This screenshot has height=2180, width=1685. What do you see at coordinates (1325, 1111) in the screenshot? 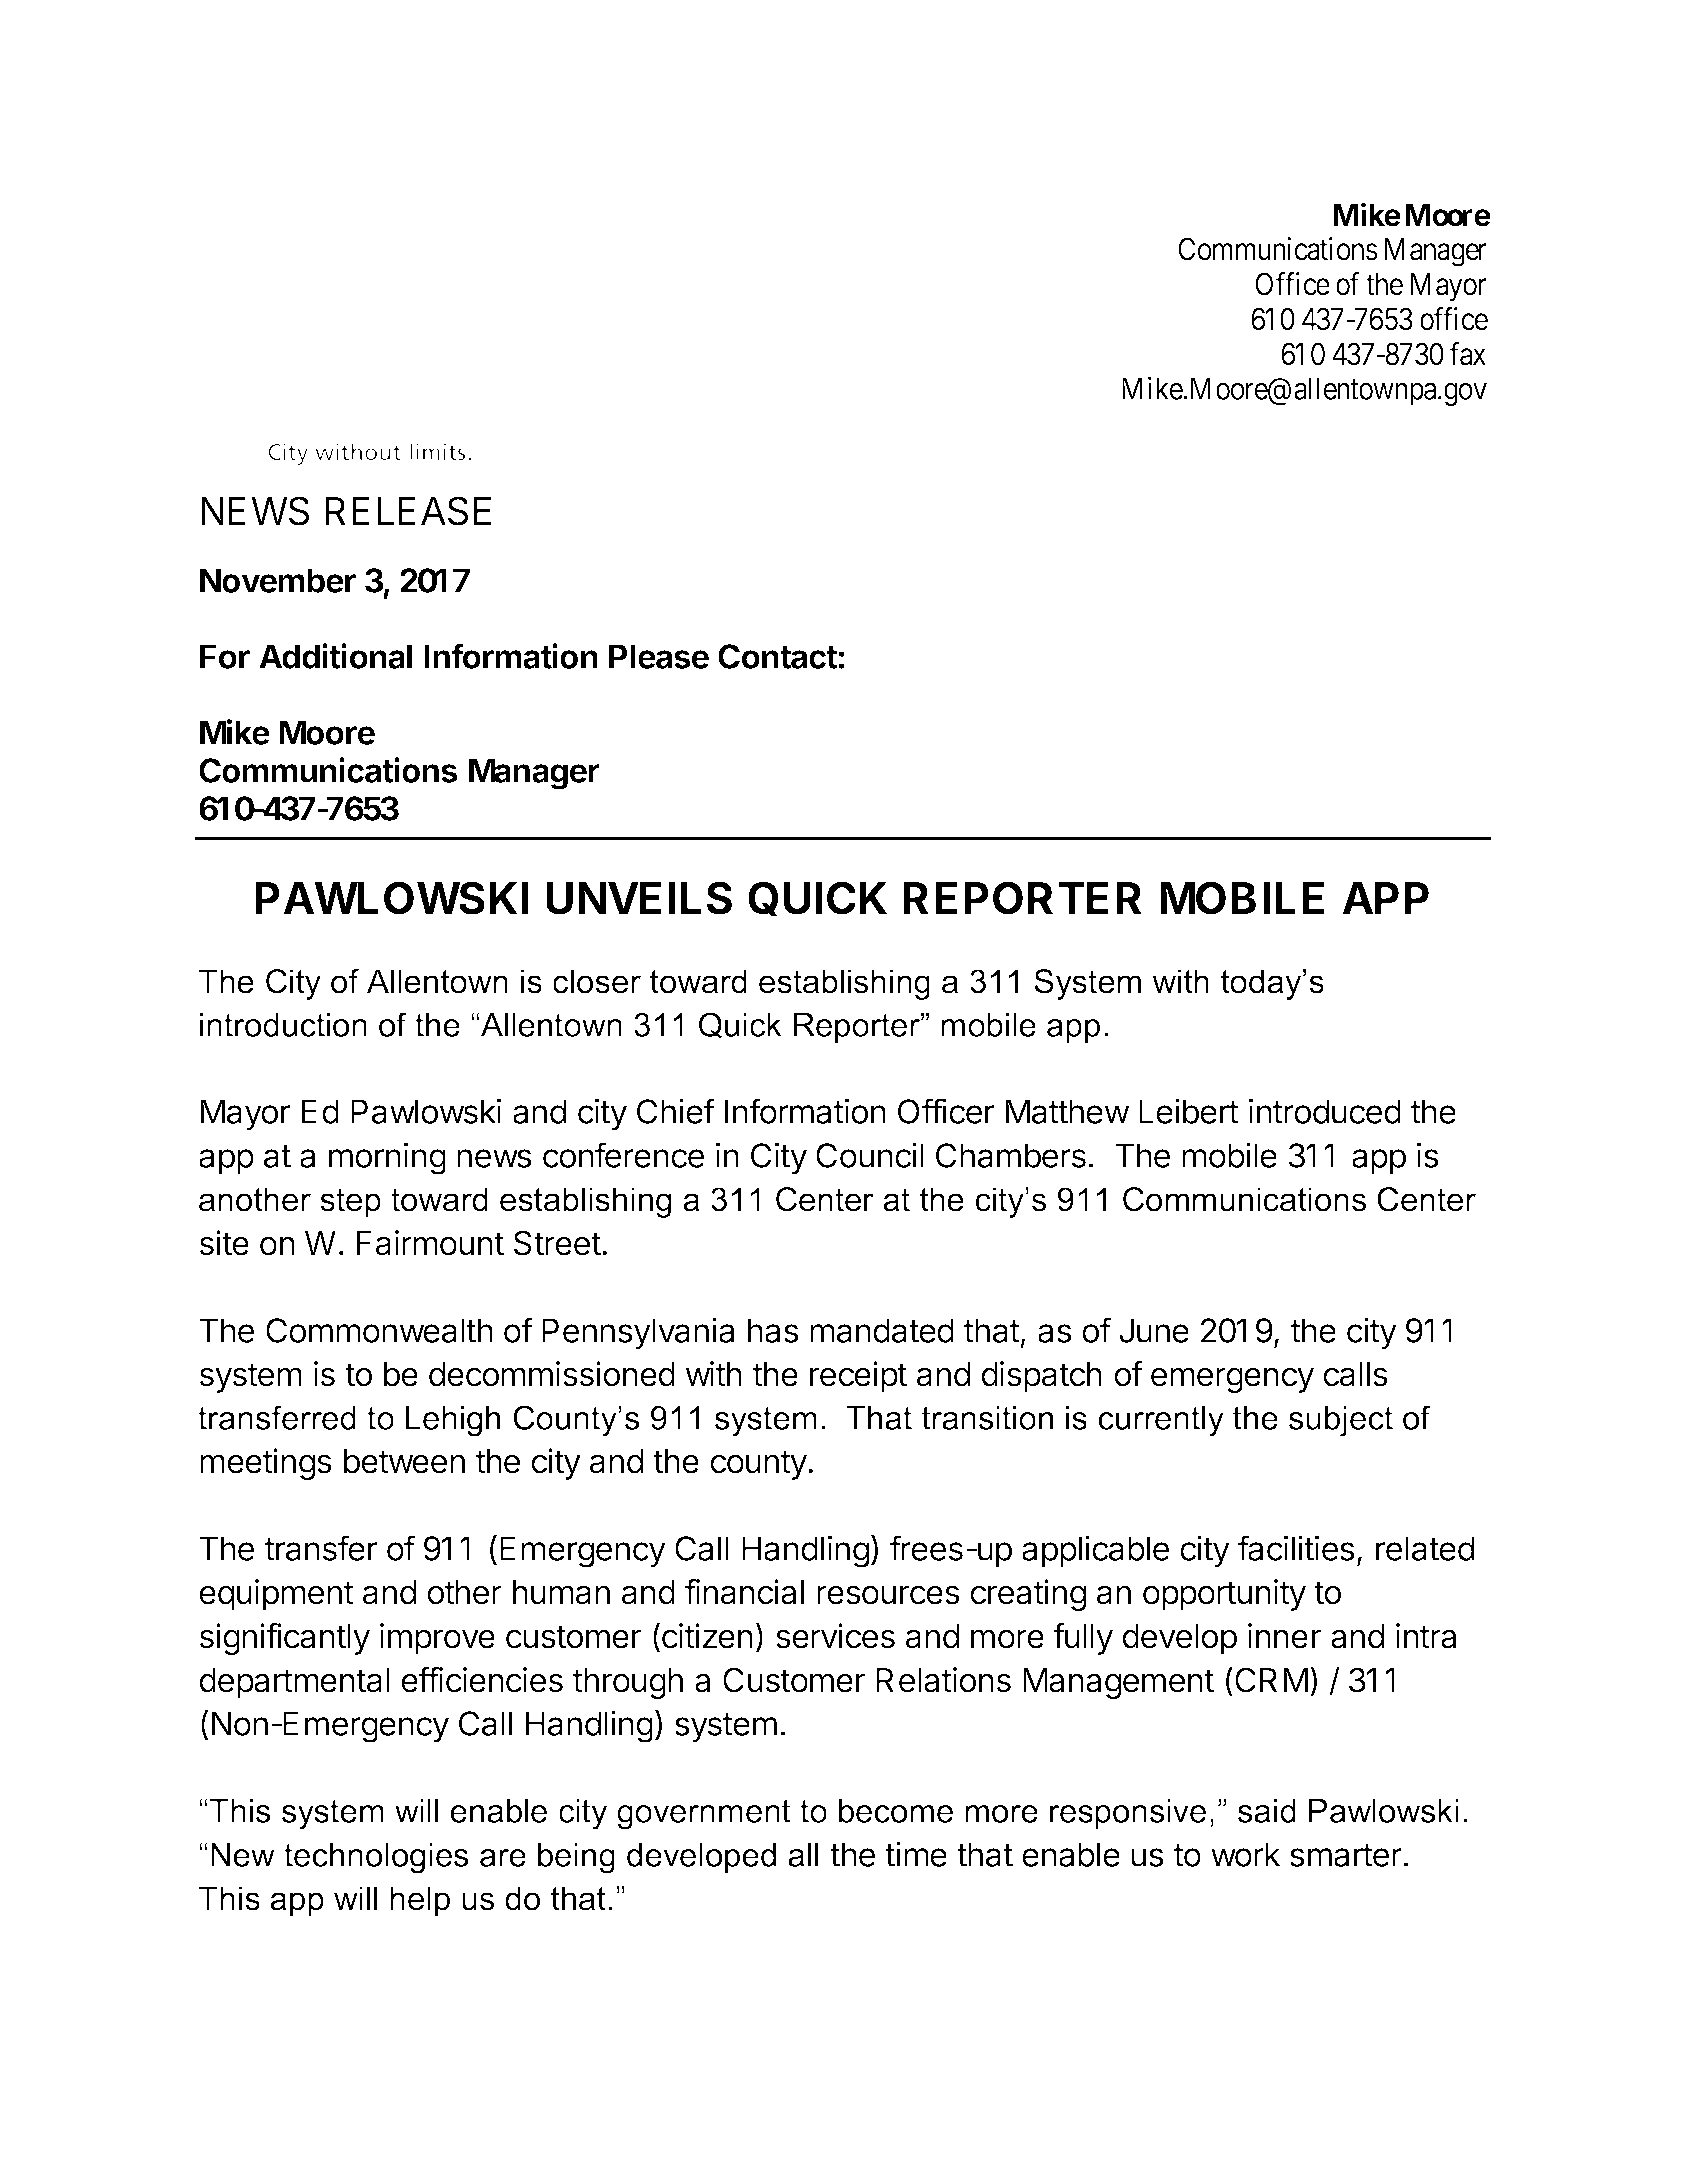
I see `introduced` at bounding box center [1325, 1111].
